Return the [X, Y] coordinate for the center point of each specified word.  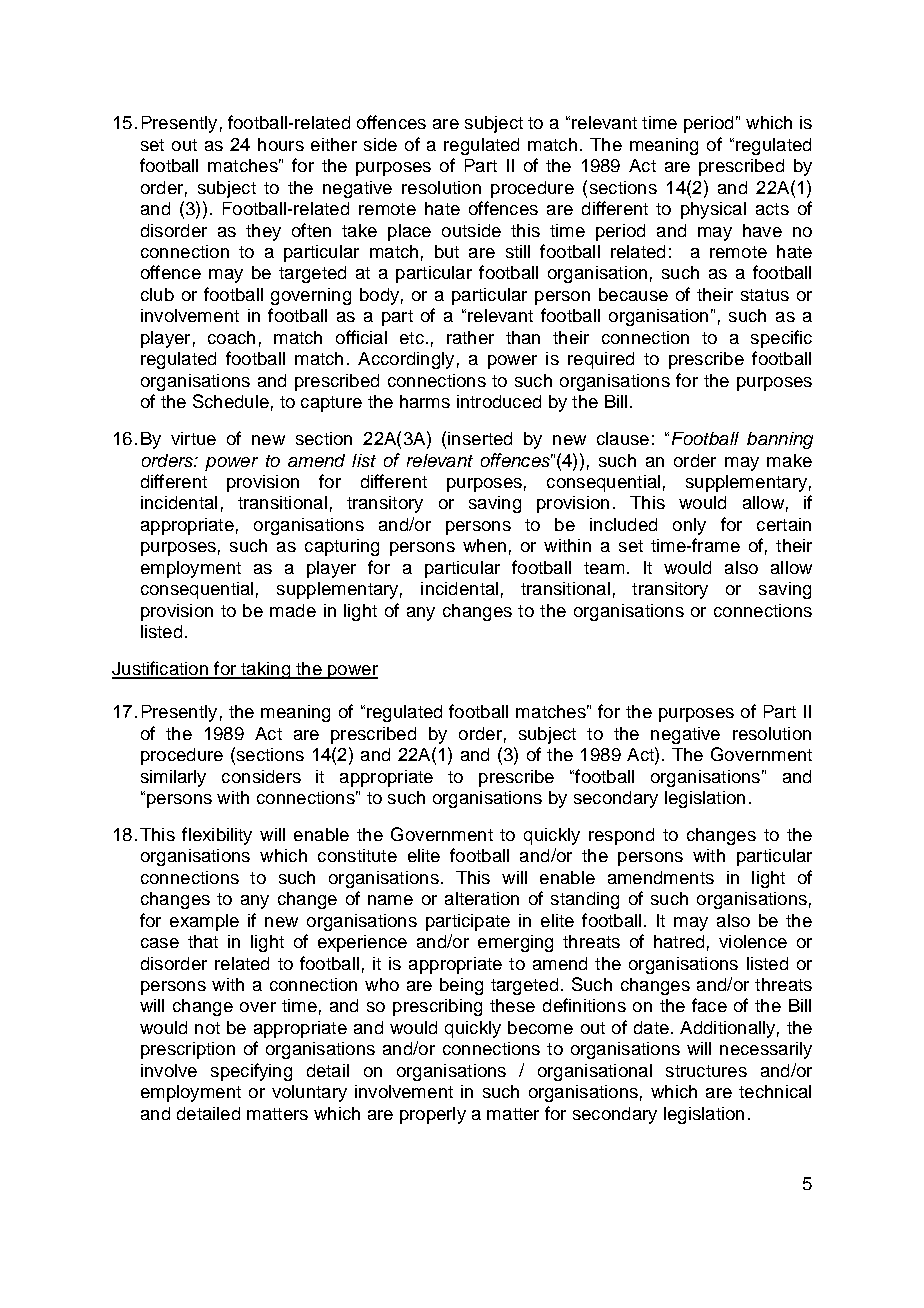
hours [281, 144]
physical [713, 210]
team [604, 568]
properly [433, 1115]
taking [265, 670]
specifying [251, 1072]
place [409, 232]
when [484, 545]
